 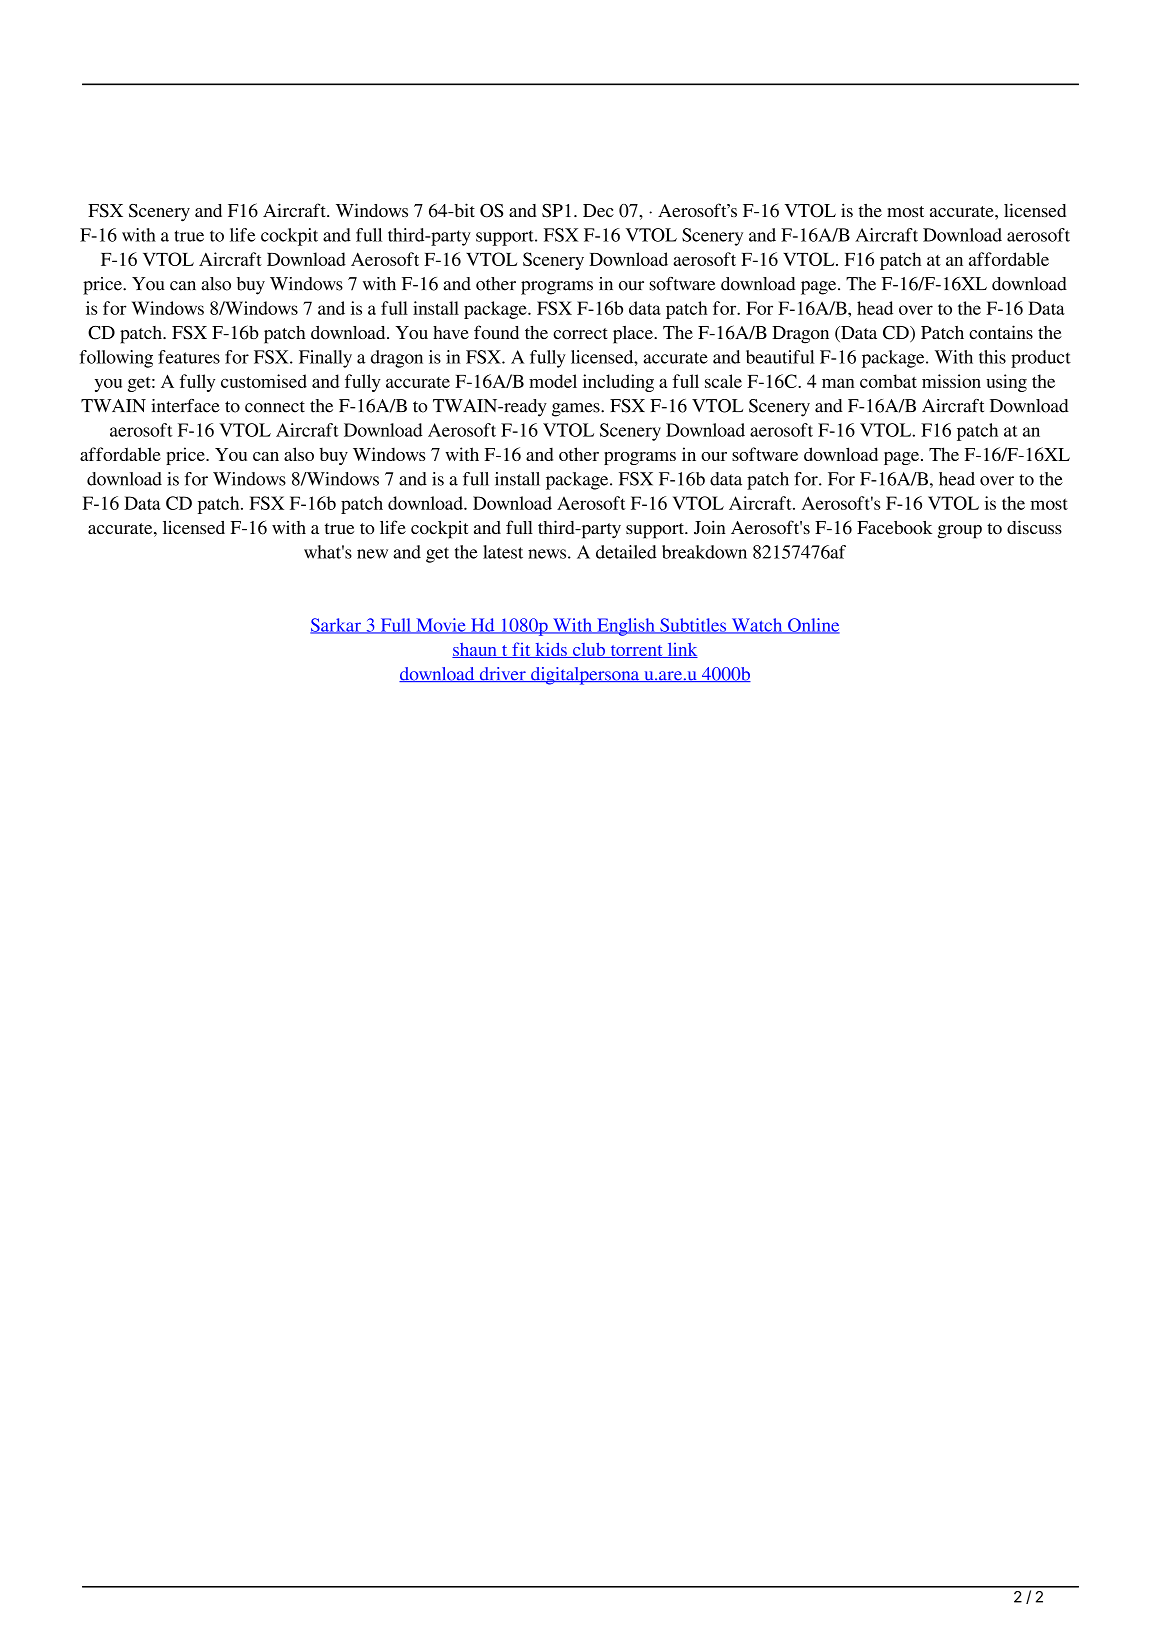 What do you see at coordinates (894, 527) in the document?
I see `Facebook` at bounding box center [894, 527].
